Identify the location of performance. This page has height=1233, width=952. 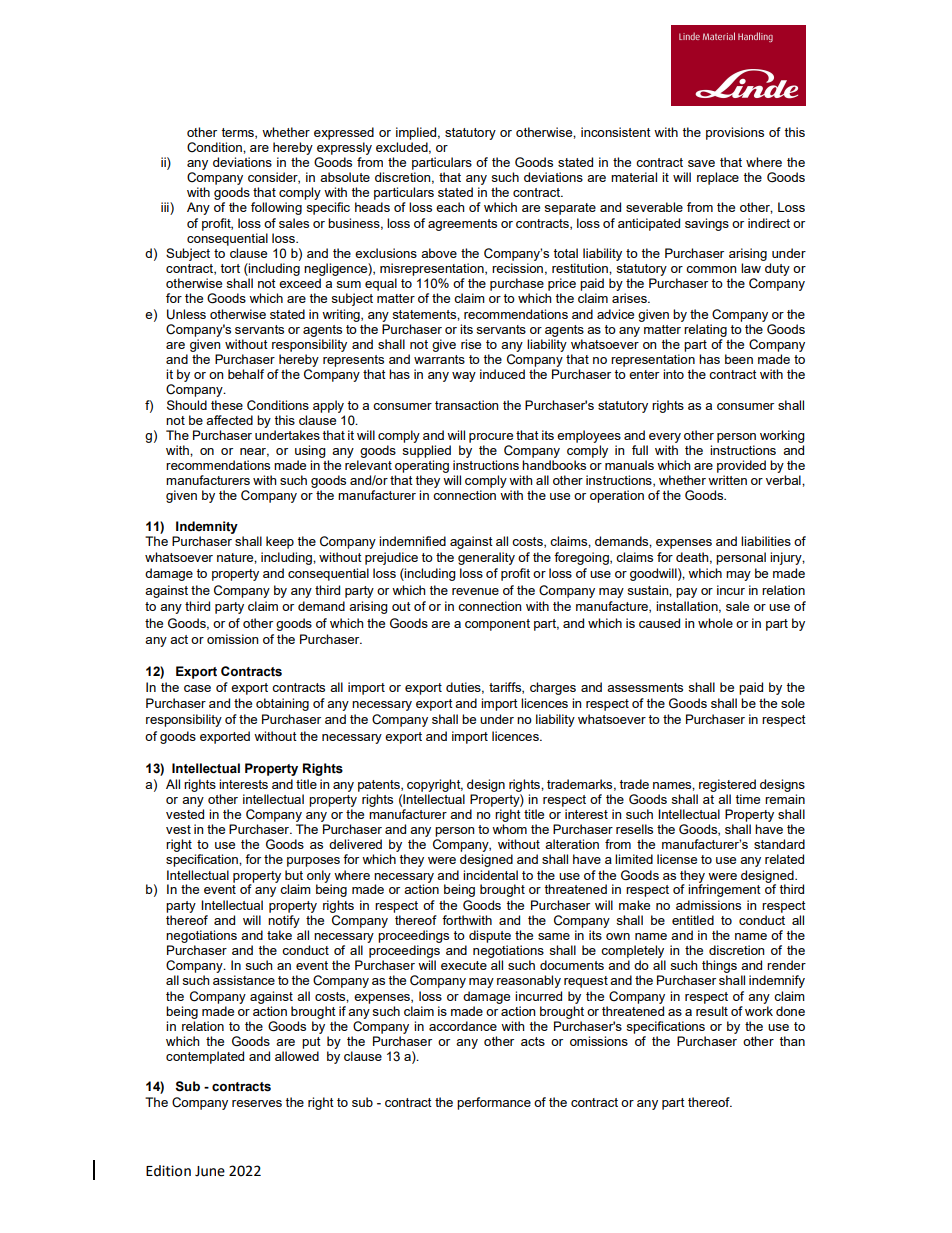
(494, 1103).
